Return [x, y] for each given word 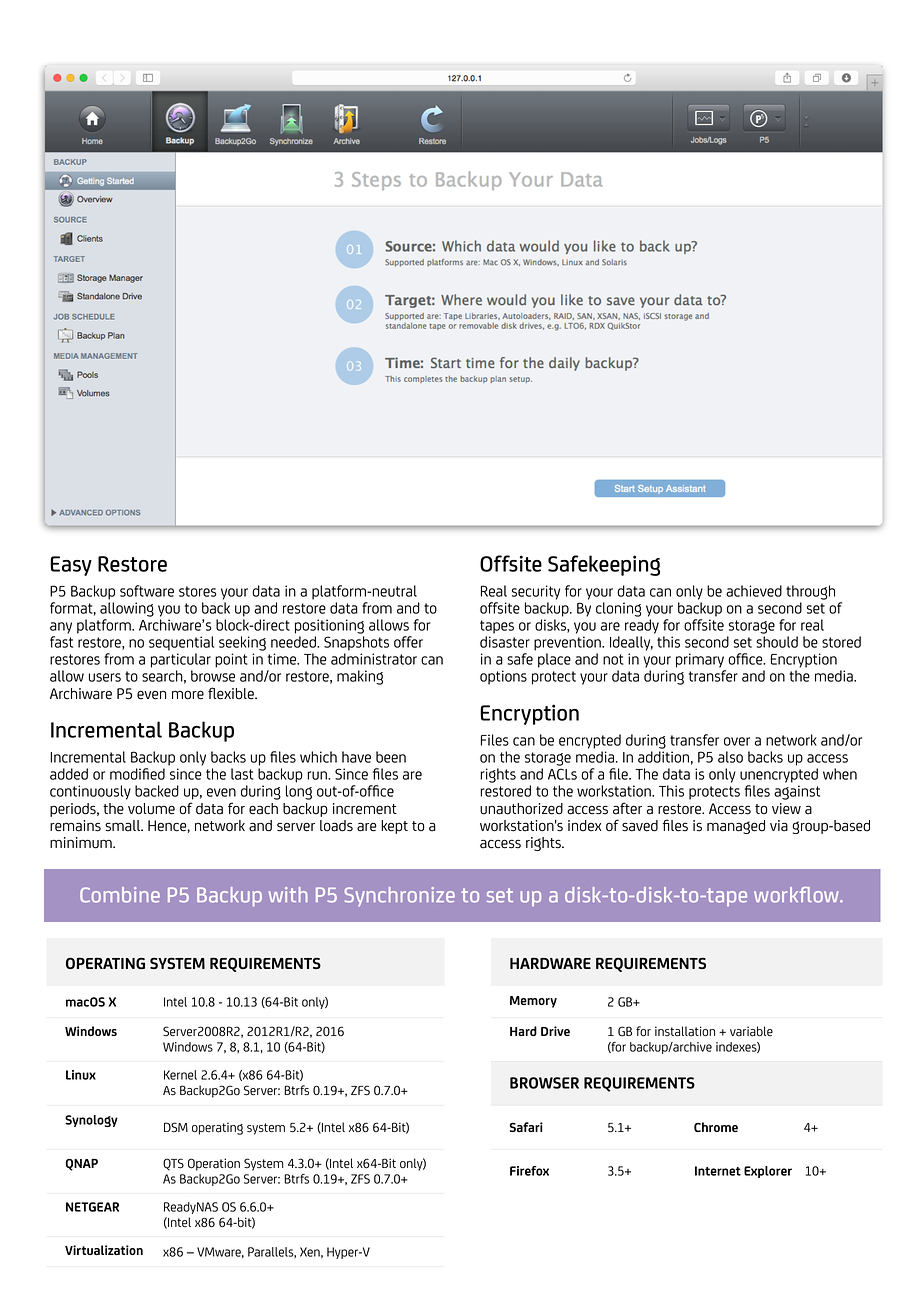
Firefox [529, 1171]
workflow [798, 895]
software [147, 591]
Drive [555, 1031]
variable [751, 1031]
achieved [754, 591]
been [391, 757]
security [536, 592]
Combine [120, 895]
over [737, 741]
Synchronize [400, 897]
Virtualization [104, 1250]
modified [137, 774]
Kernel [180, 1075]
